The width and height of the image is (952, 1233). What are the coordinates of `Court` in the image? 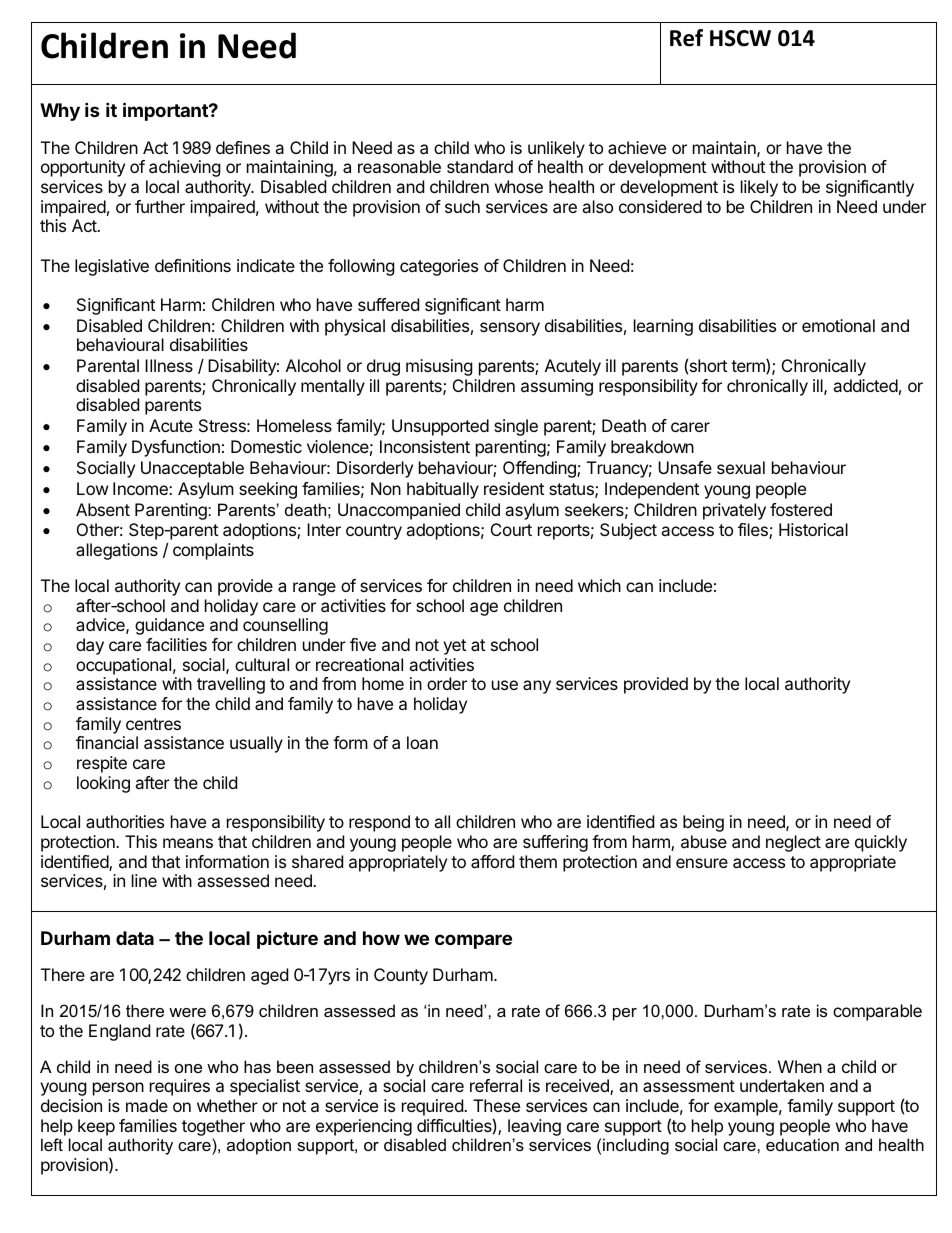 It's located at (511, 529).
